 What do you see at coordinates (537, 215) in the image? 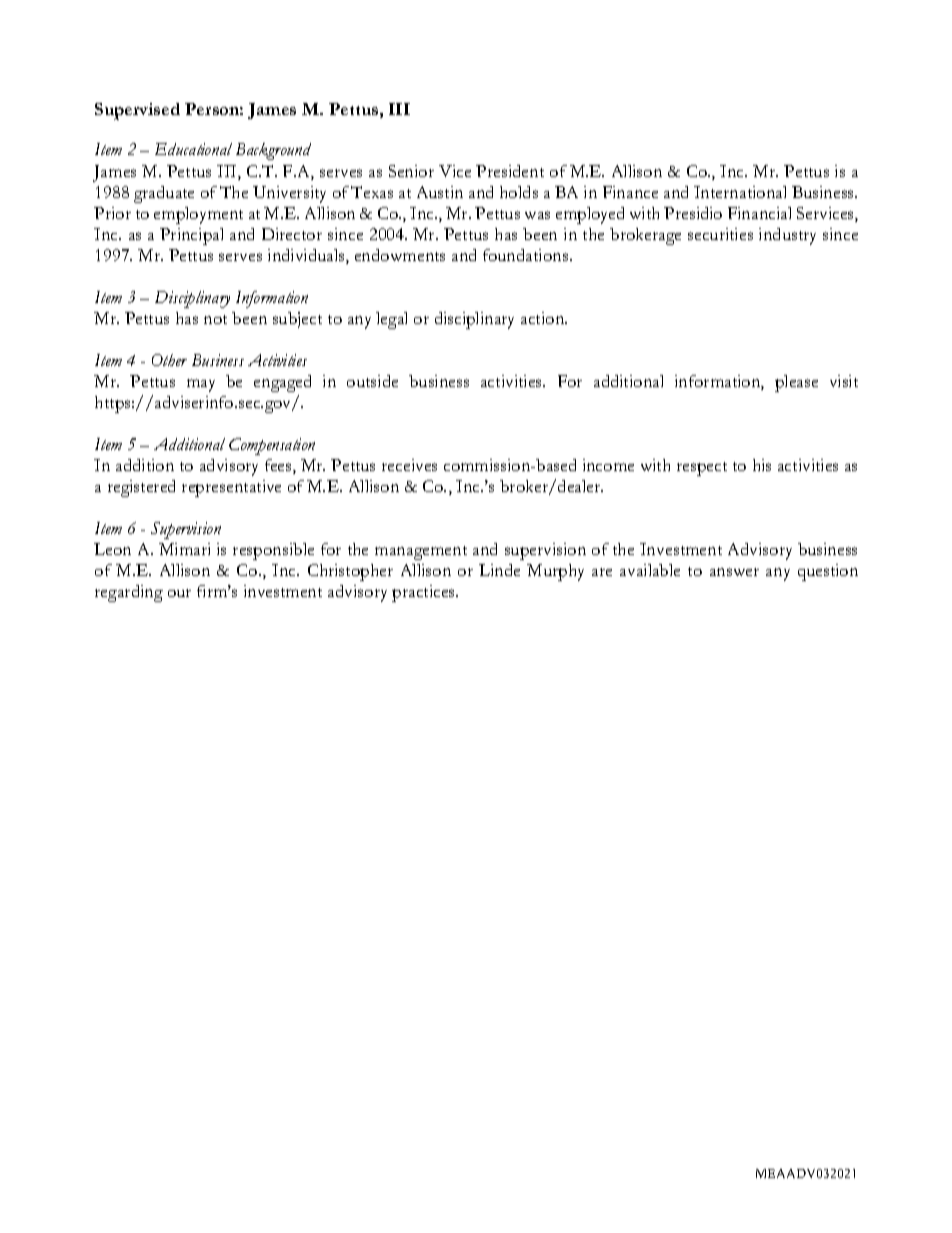
I see `was` at bounding box center [537, 215].
